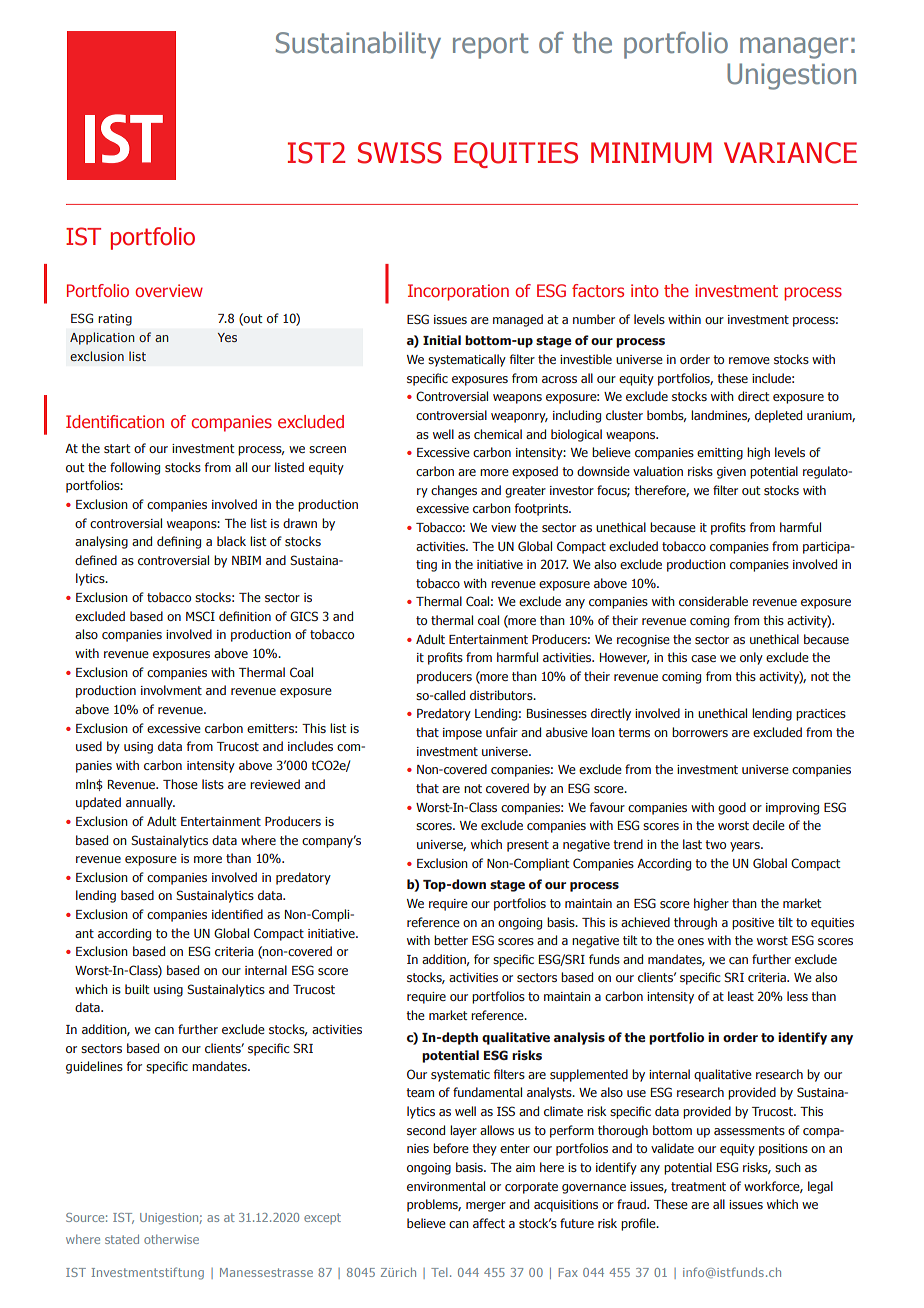 Image resolution: width=924 pixels, height=1308 pixels. What do you see at coordinates (490, 46) in the page?
I see `report` at bounding box center [490, 46].
